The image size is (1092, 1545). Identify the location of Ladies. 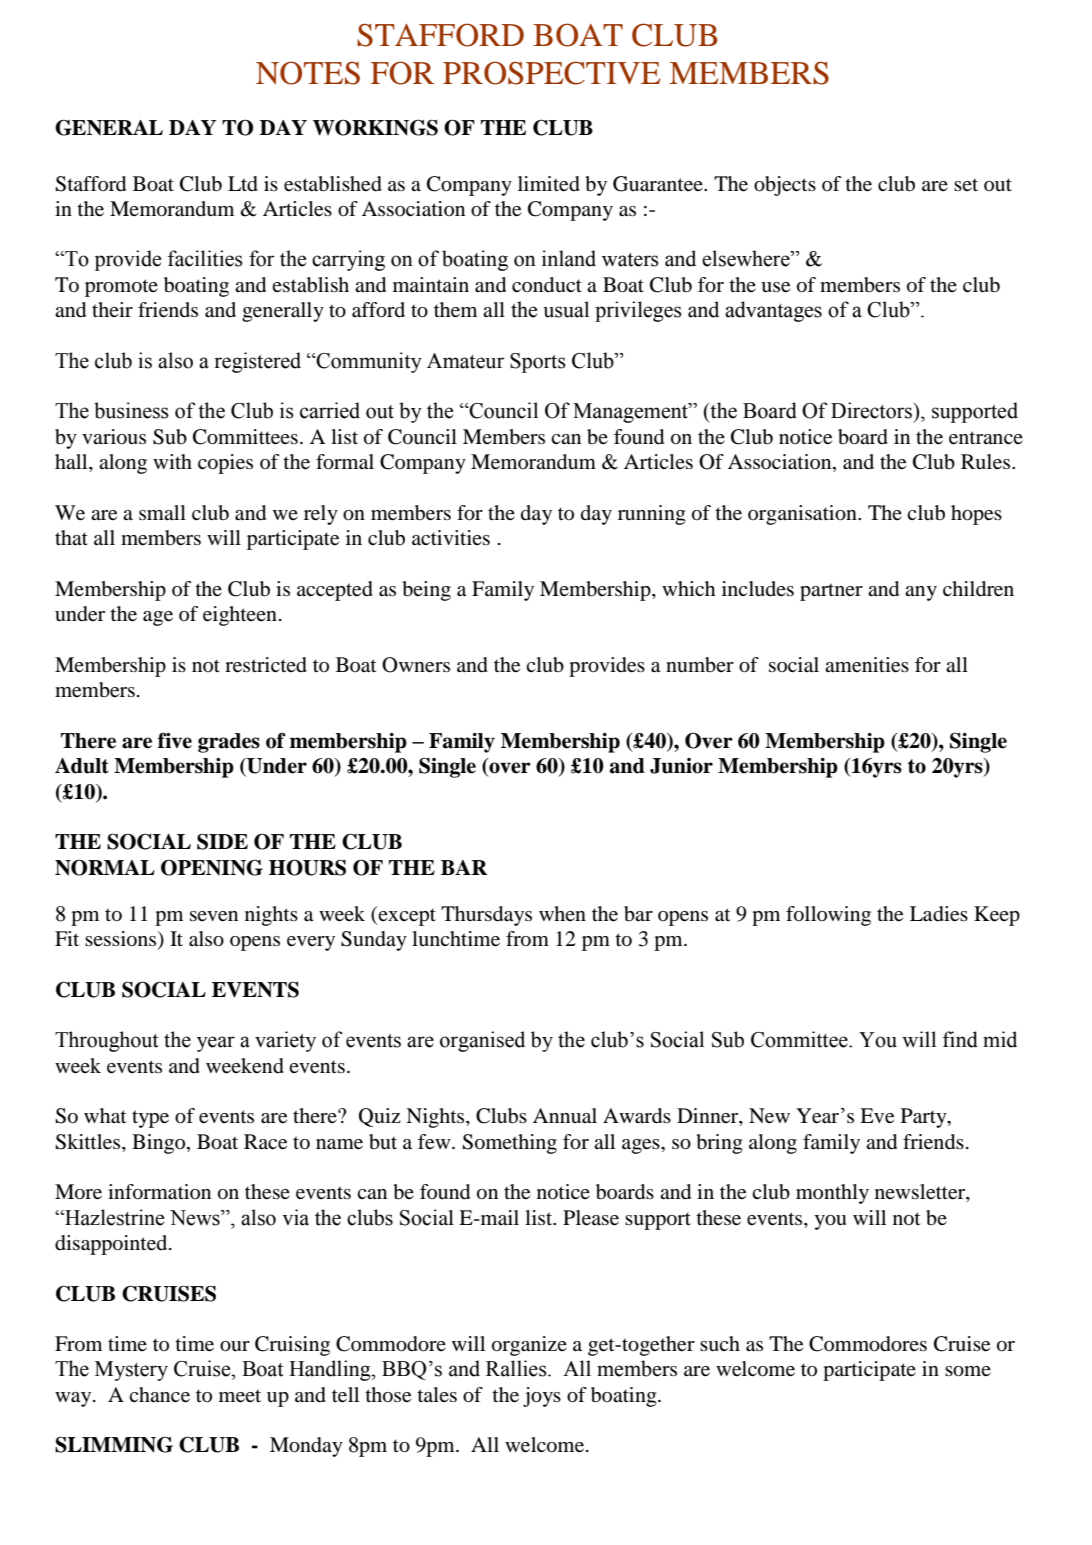
(939, 914).
